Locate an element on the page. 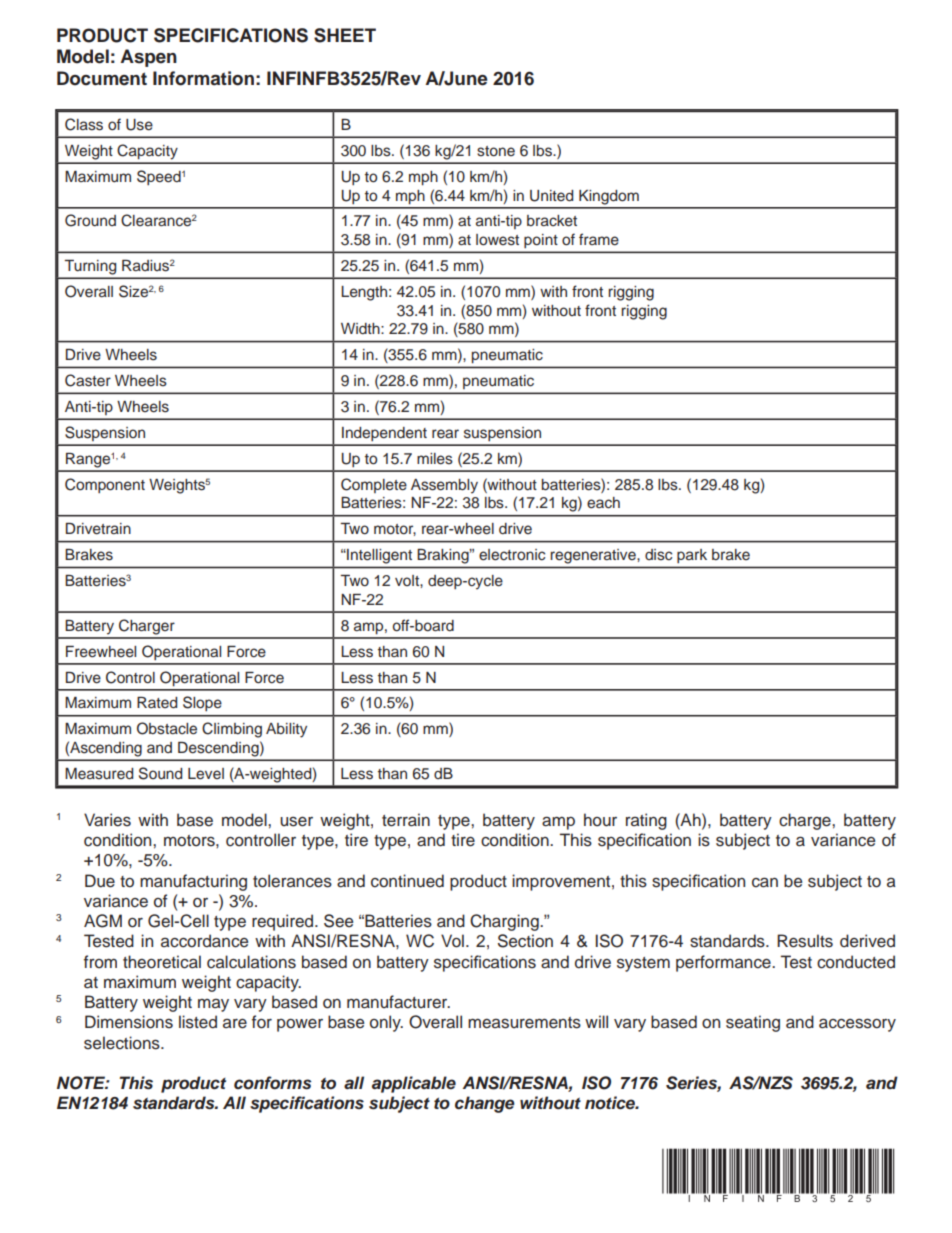  seating is located at coordinates (753, 1023).
